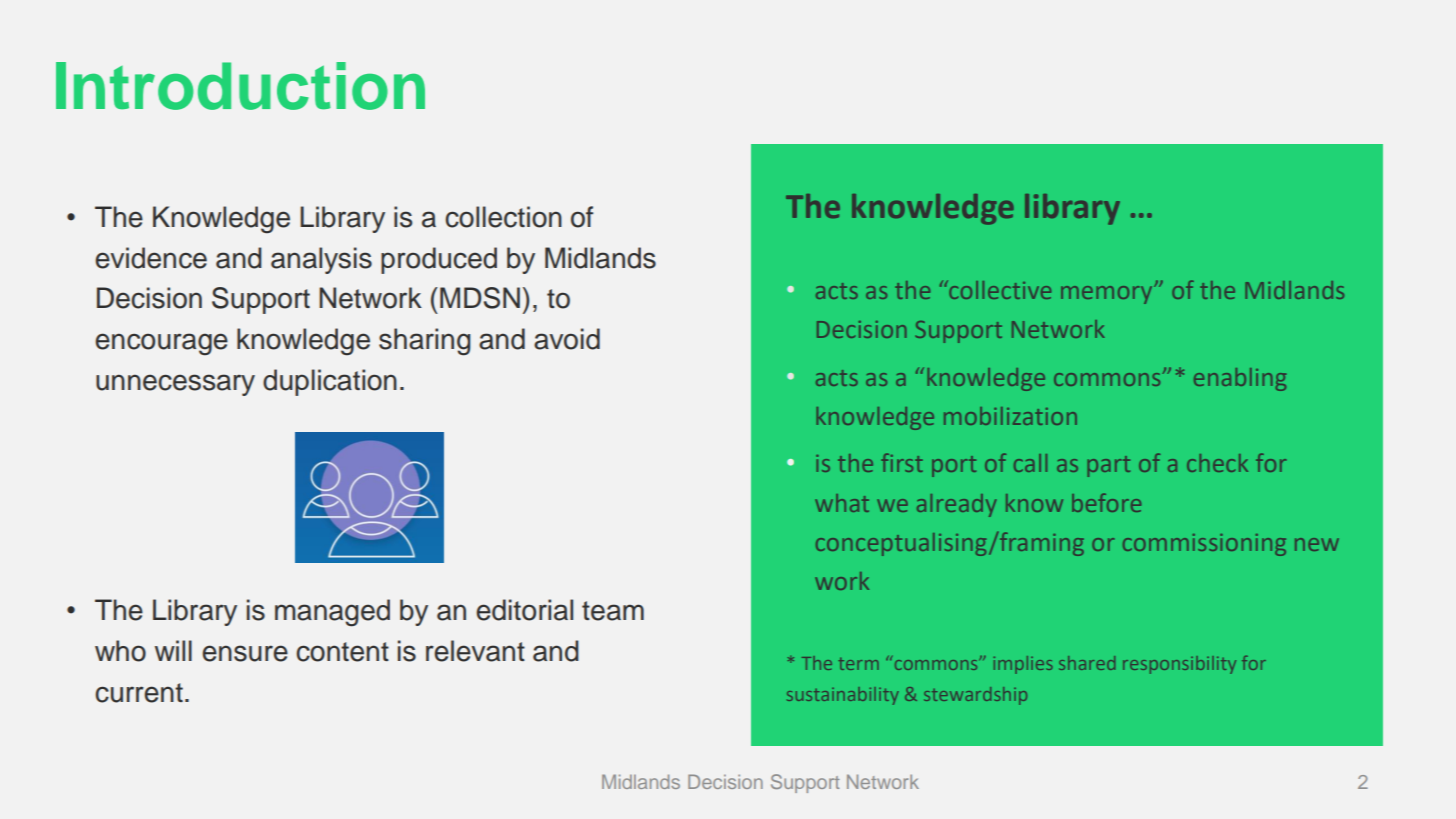 This screenshot has height=819, width=1456. I want to click on avoid, so click(567, 339).
